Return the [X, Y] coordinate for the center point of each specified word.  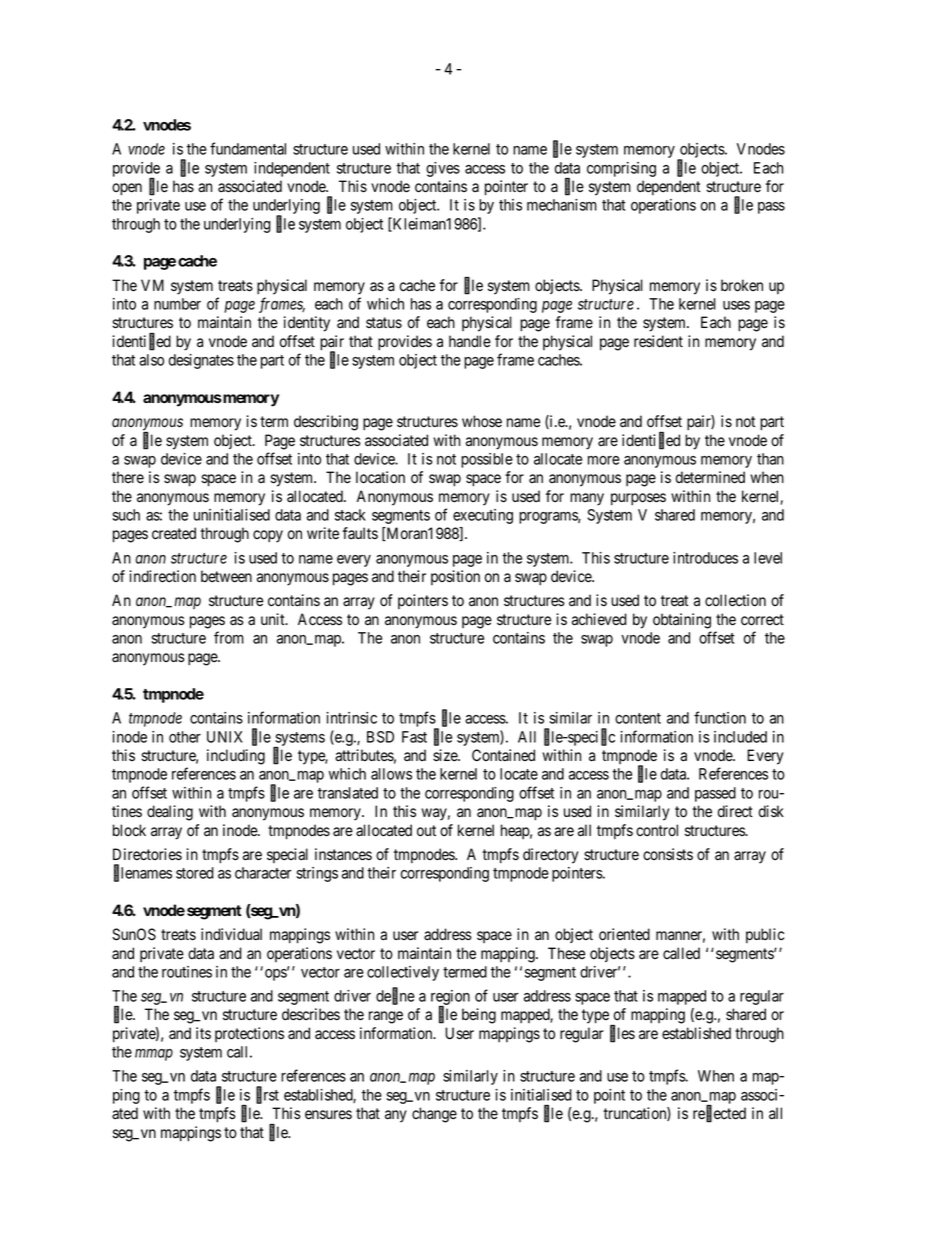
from [229, 637]
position [455, 577]
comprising [621, 169]
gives [443, 169]
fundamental [248, 148]
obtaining [682, 621]
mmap [154, 1055]
